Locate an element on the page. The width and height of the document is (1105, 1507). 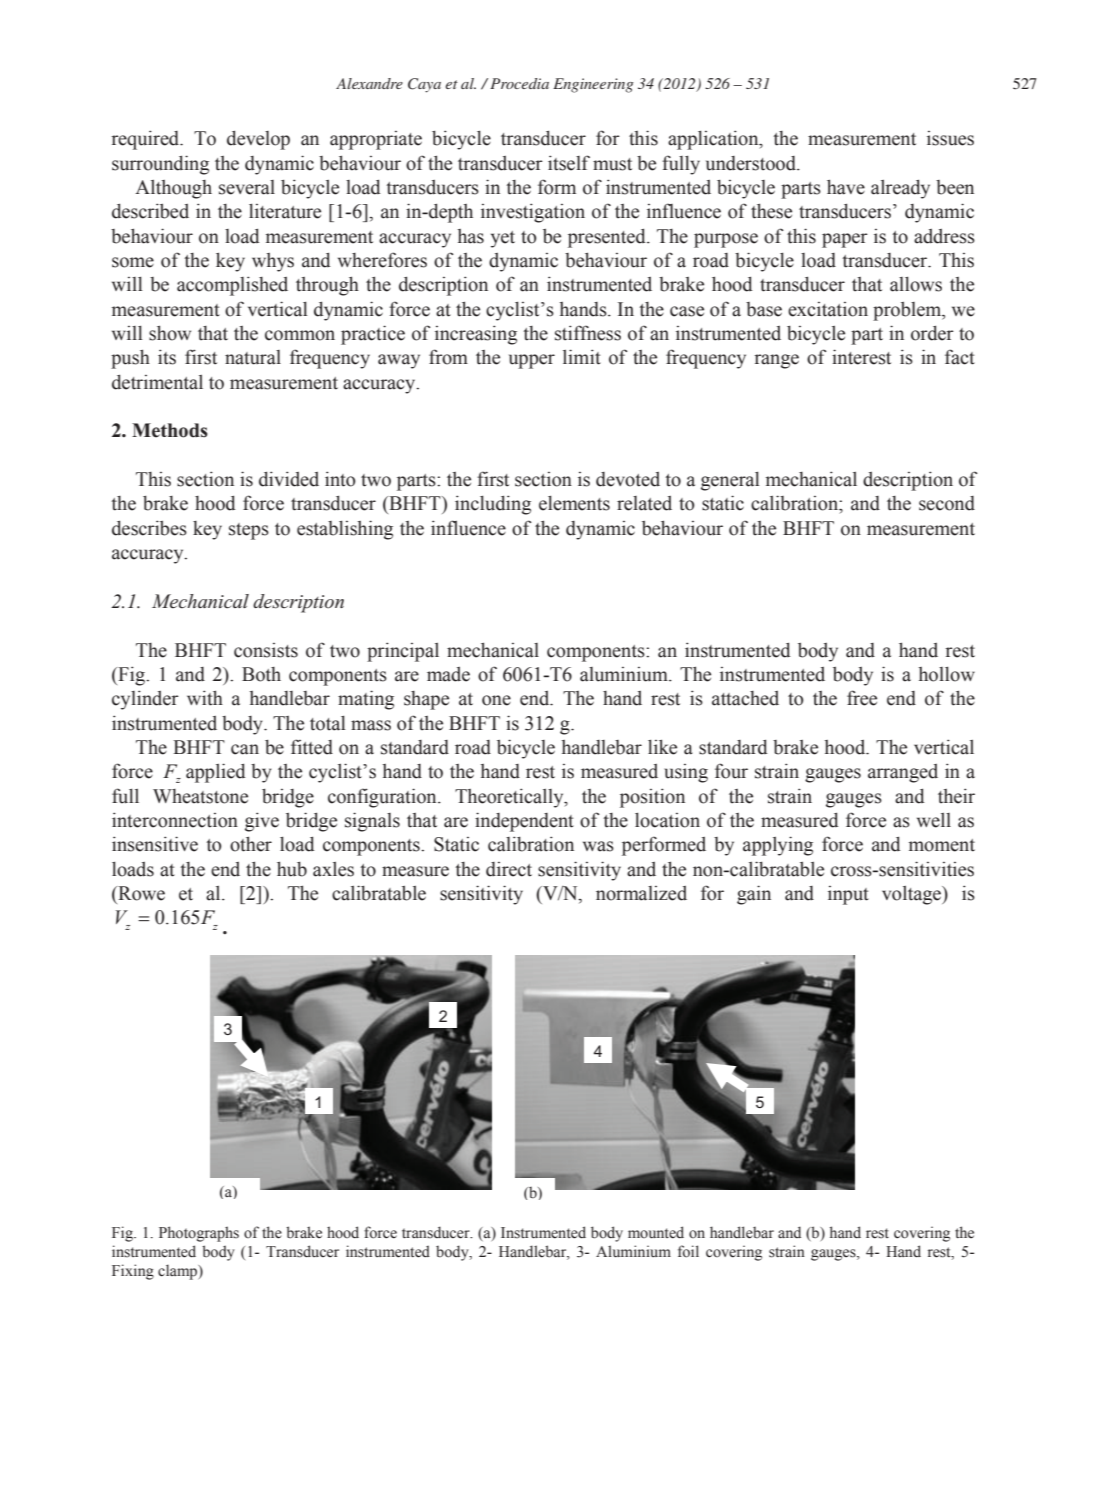
input is located at coordinates (848, 895).
